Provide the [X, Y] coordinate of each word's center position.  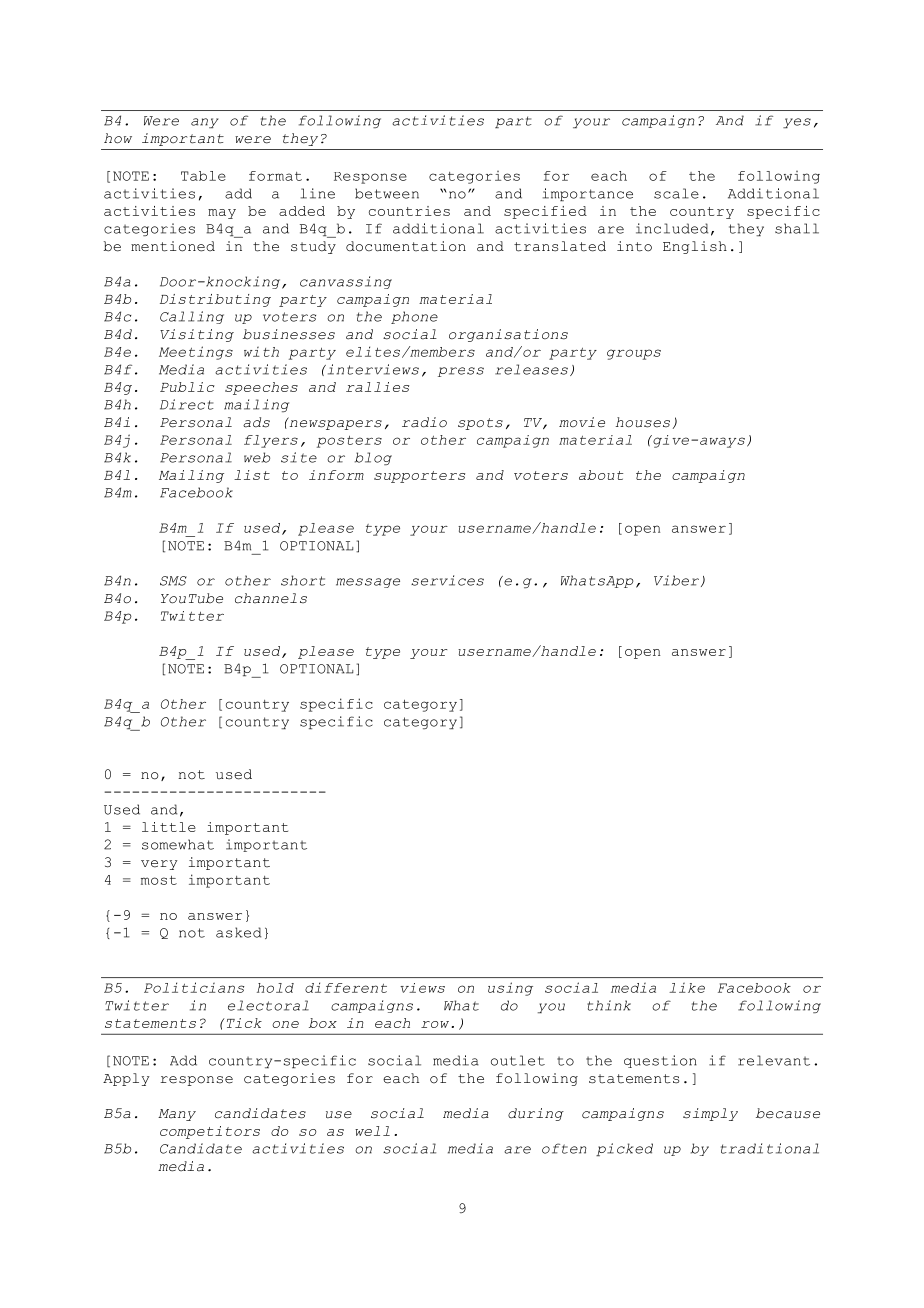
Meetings [196, 353]
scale [676, 193]
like [687, 988]
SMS [173, 581]
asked [238, 932]
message [368, 583]
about [601, 475]
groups [634, 354]
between [387, 193]
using [510, 989]
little [169, 827]
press [461, 372]
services [447, 580]
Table [203, 176]
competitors [210, 1132]
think [609, 1005]
